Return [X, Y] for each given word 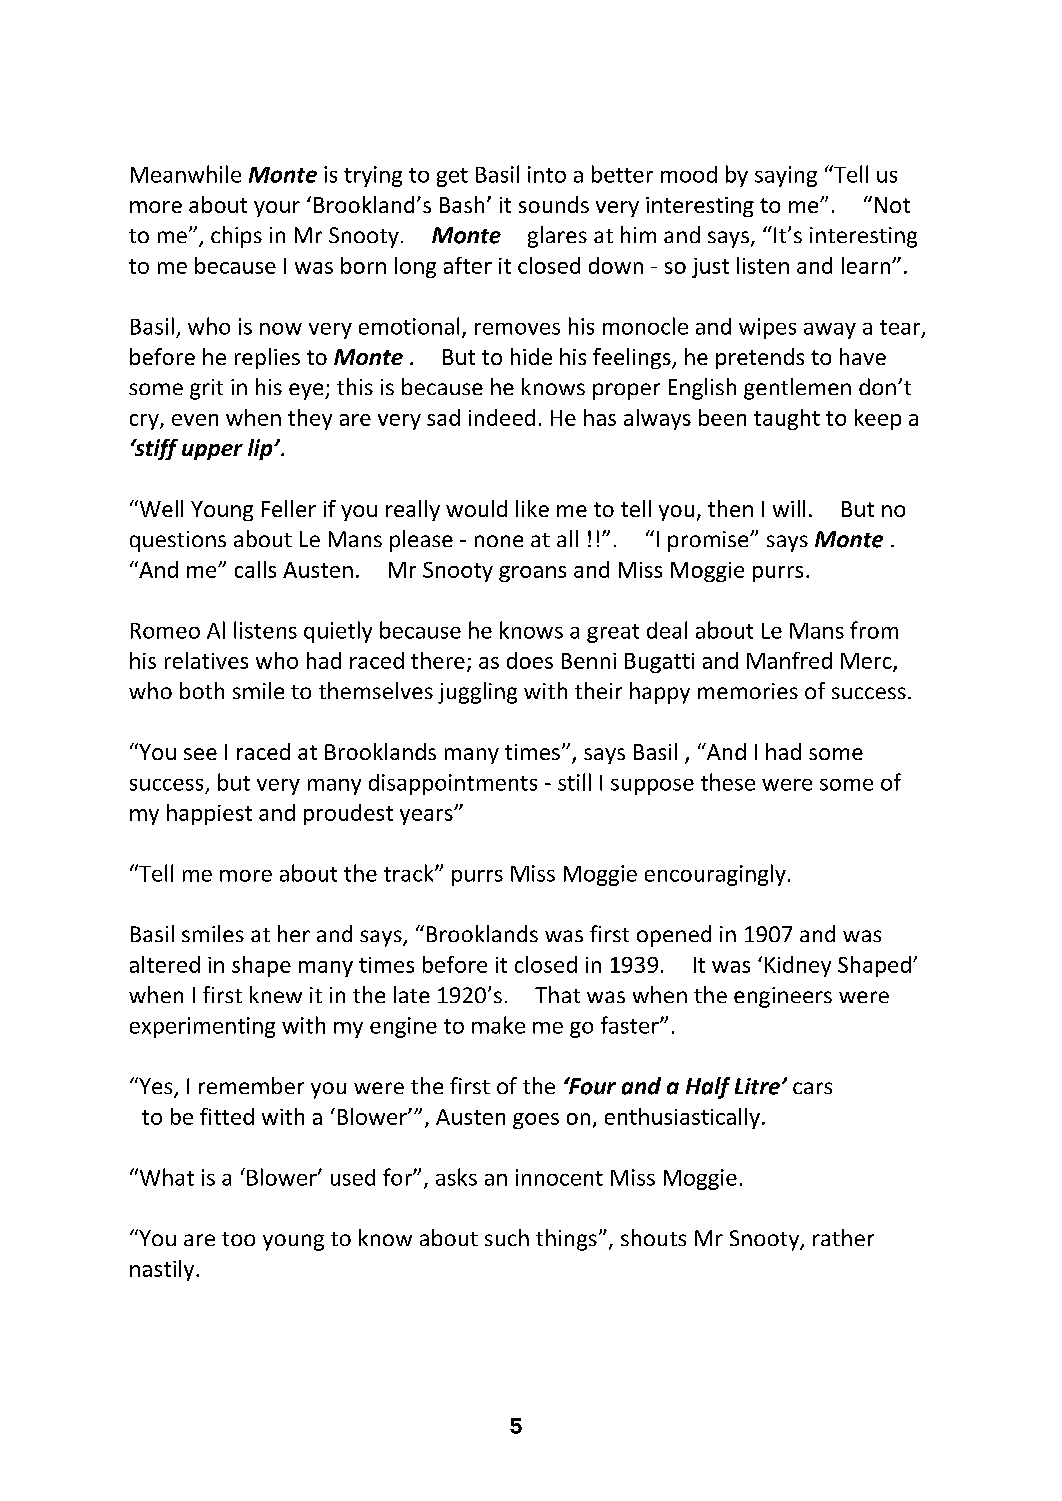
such [507, 1237]
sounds [554, 204]
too [238, 1239]
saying [786, 176]
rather [843, 1237]
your [277, 209]
